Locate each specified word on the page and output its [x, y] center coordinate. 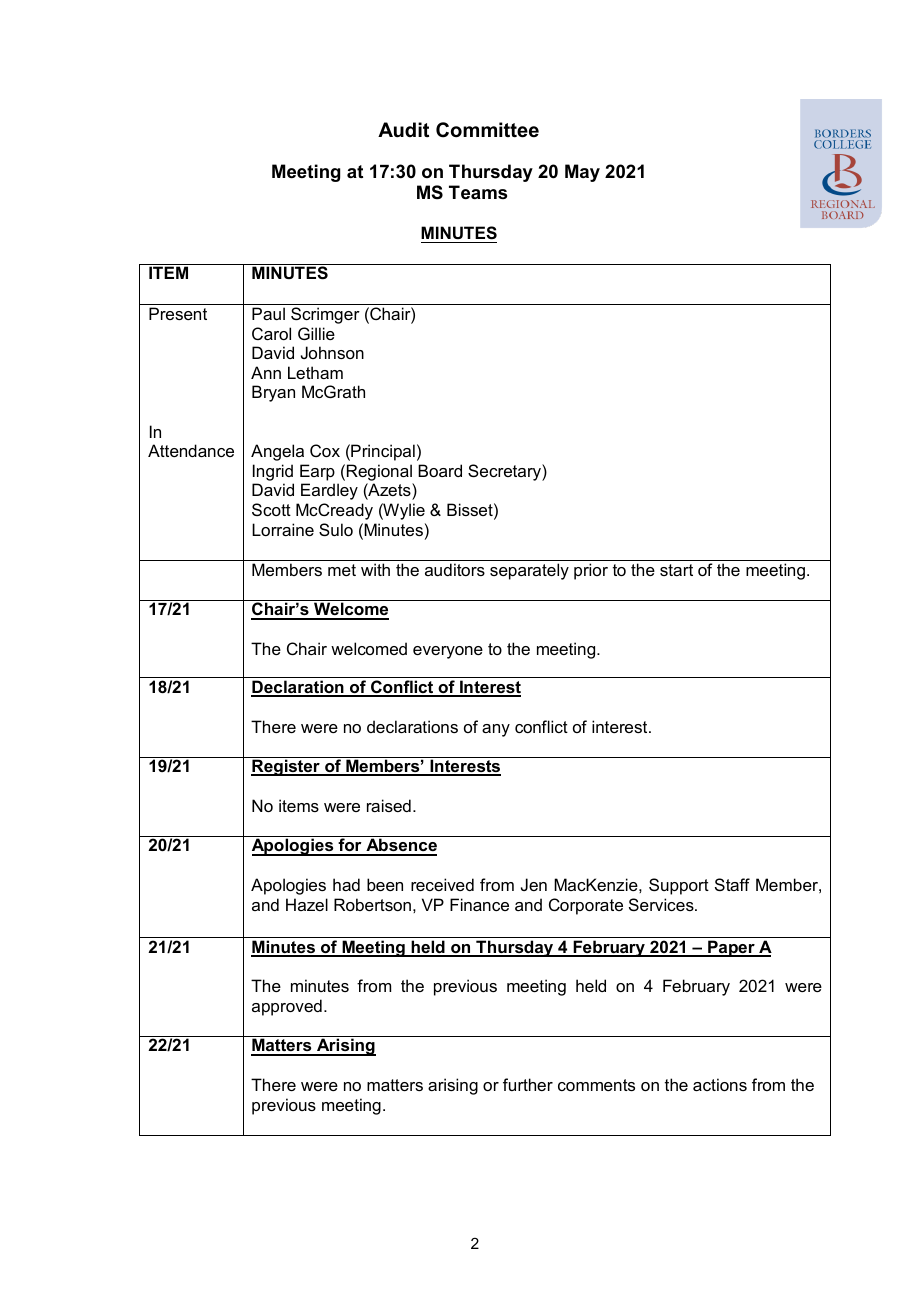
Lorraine [283, 529]
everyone [448, 652]
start [676, 570]
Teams [478, 192]
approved [287, 1007]
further [528, 1084]
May [582, 173]
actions [720, 1084]
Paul [268, 313]
